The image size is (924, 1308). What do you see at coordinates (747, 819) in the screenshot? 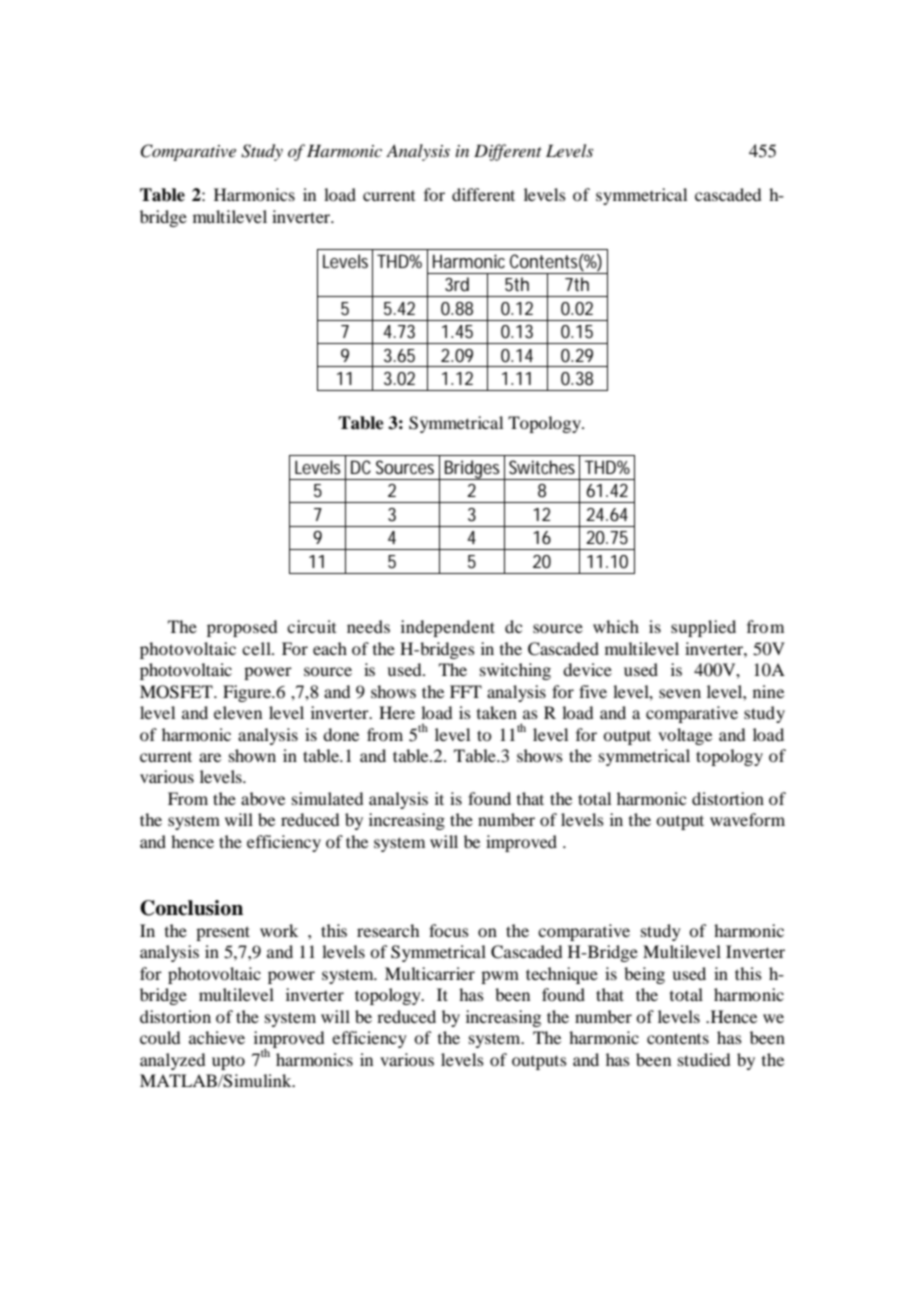
I see `waveform` at bounding box center [747, 819].
